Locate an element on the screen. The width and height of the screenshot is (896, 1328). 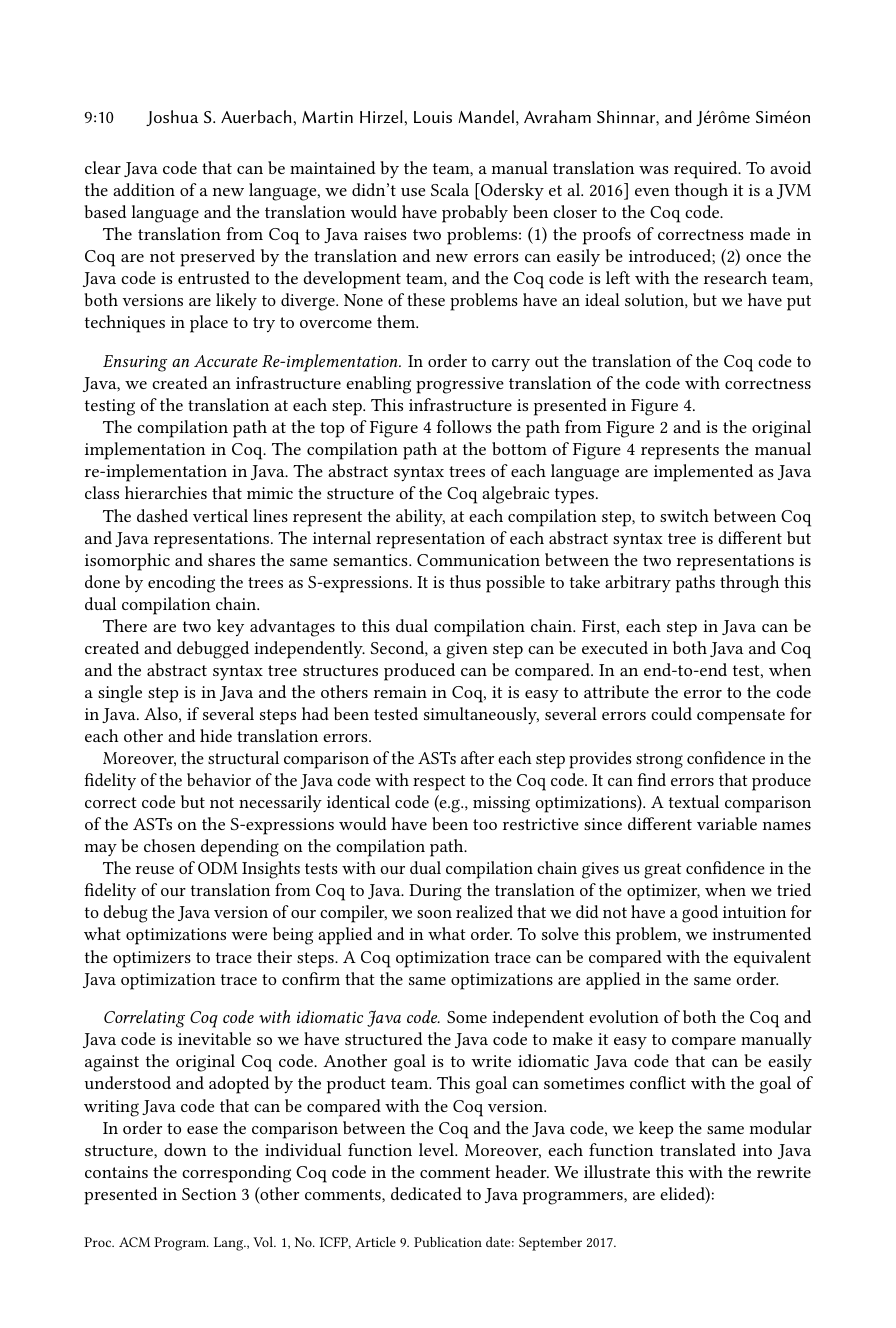
Joshua is located at coordinates (172, 118).
